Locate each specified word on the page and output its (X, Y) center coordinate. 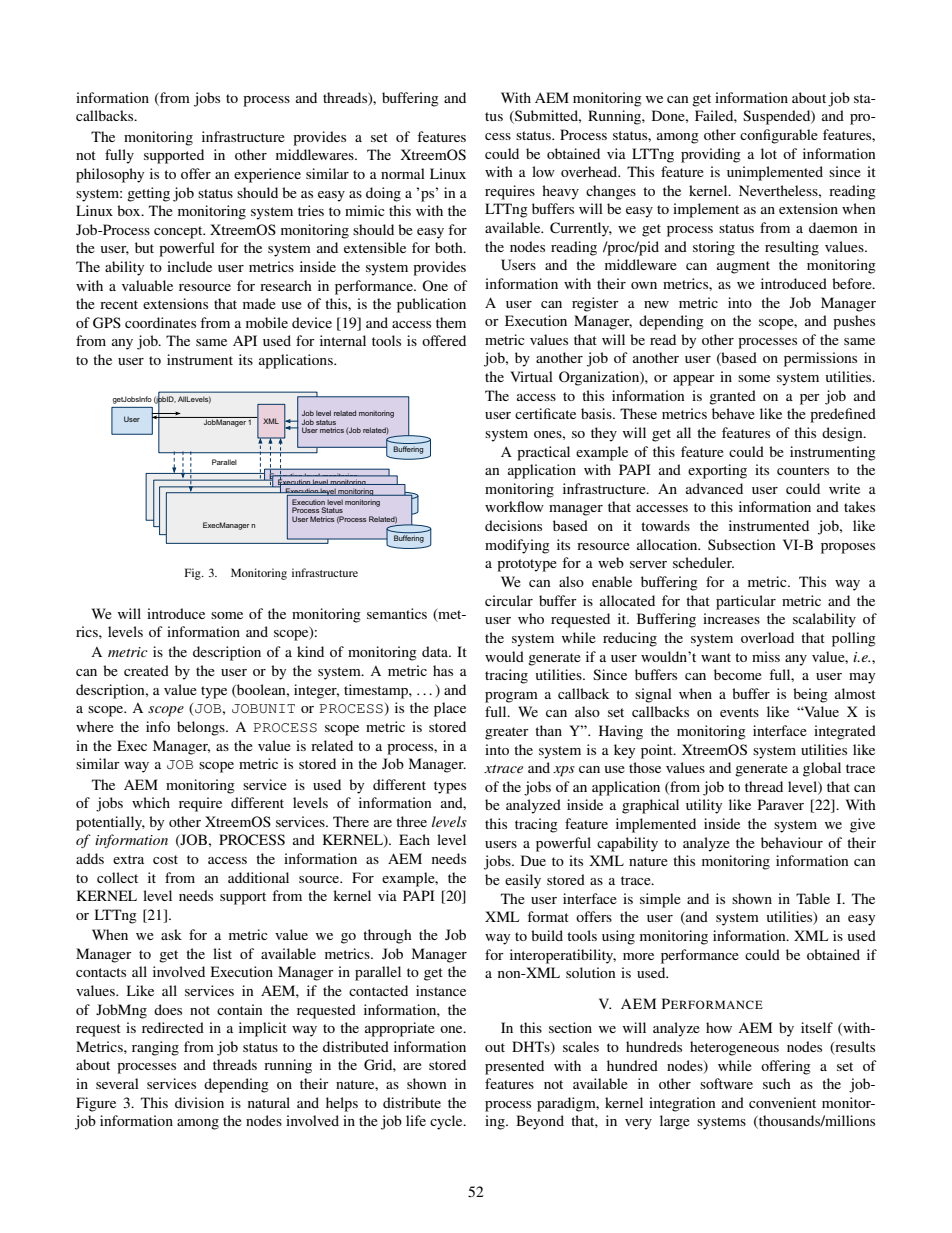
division (199, 1102)
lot (769, 153)
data (436, 651)
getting (148, 194)
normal (403, 173)
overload (767, 637)
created (146, 670)
